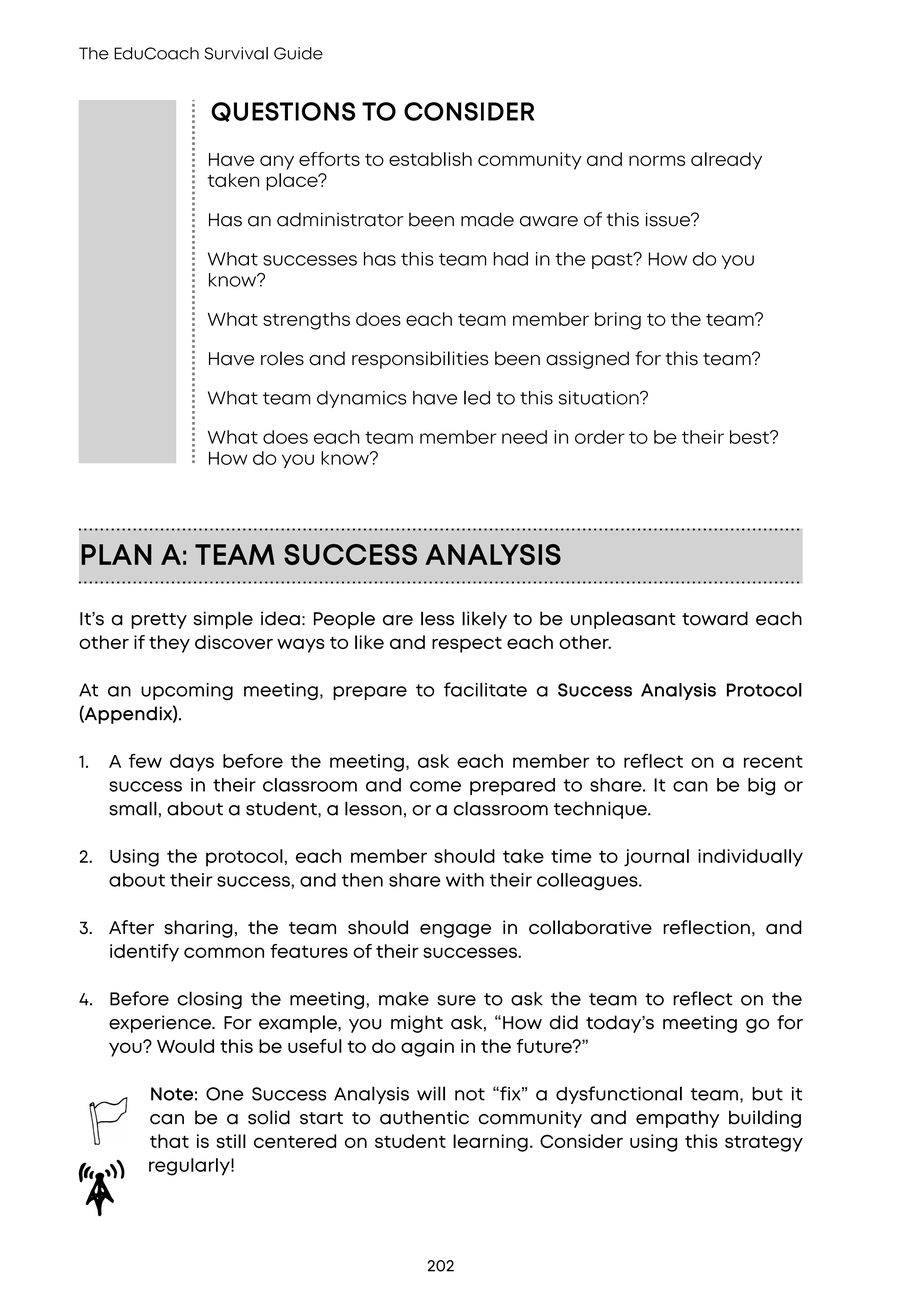 Image resolution: width=921 pixels, height=1316 pixels. What do you see at coordinates (677, 1119) in the page?
I see `empathy` at bounding box center [677, 1119].
